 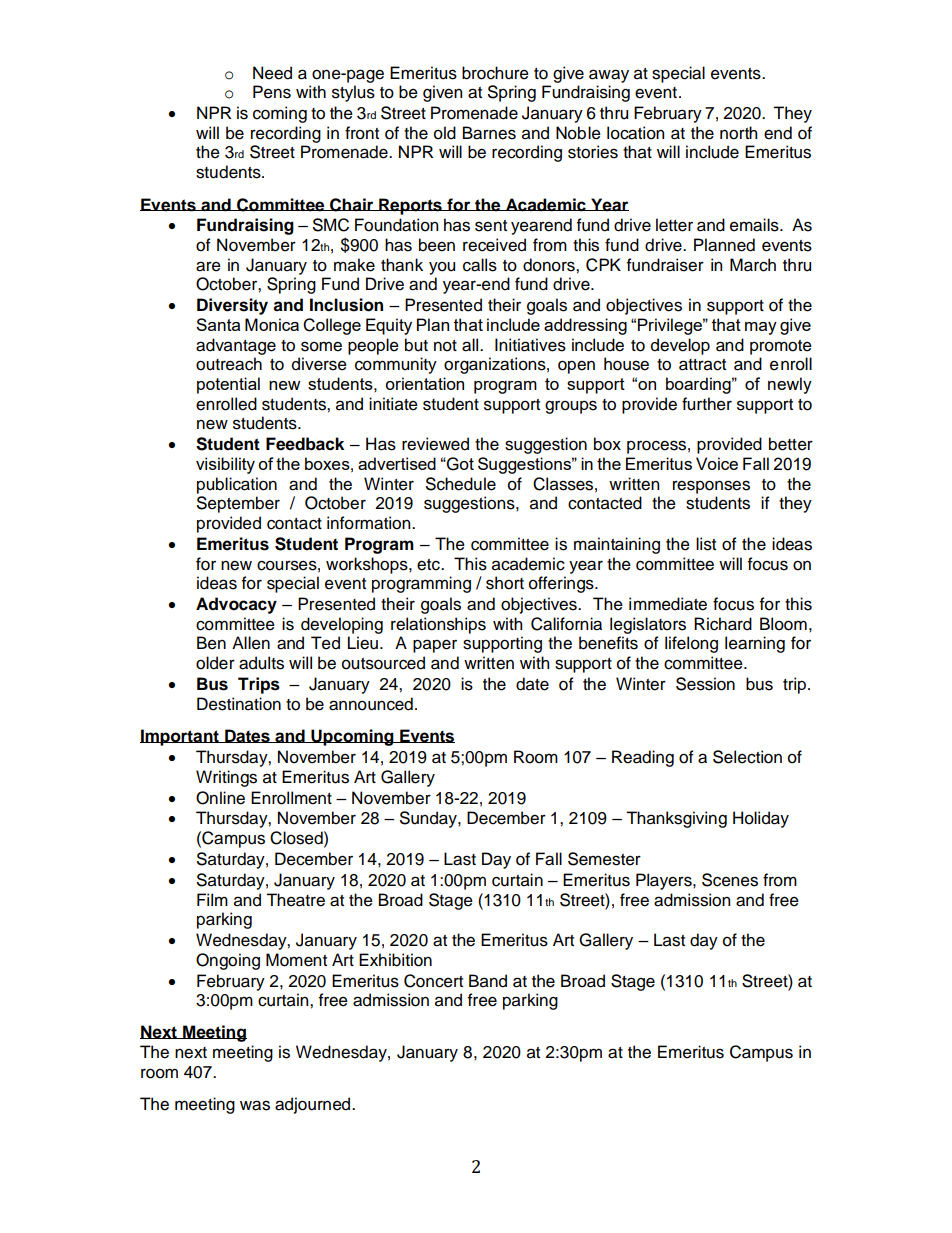 I want to click on advantage, so click(x=236, y=346).
